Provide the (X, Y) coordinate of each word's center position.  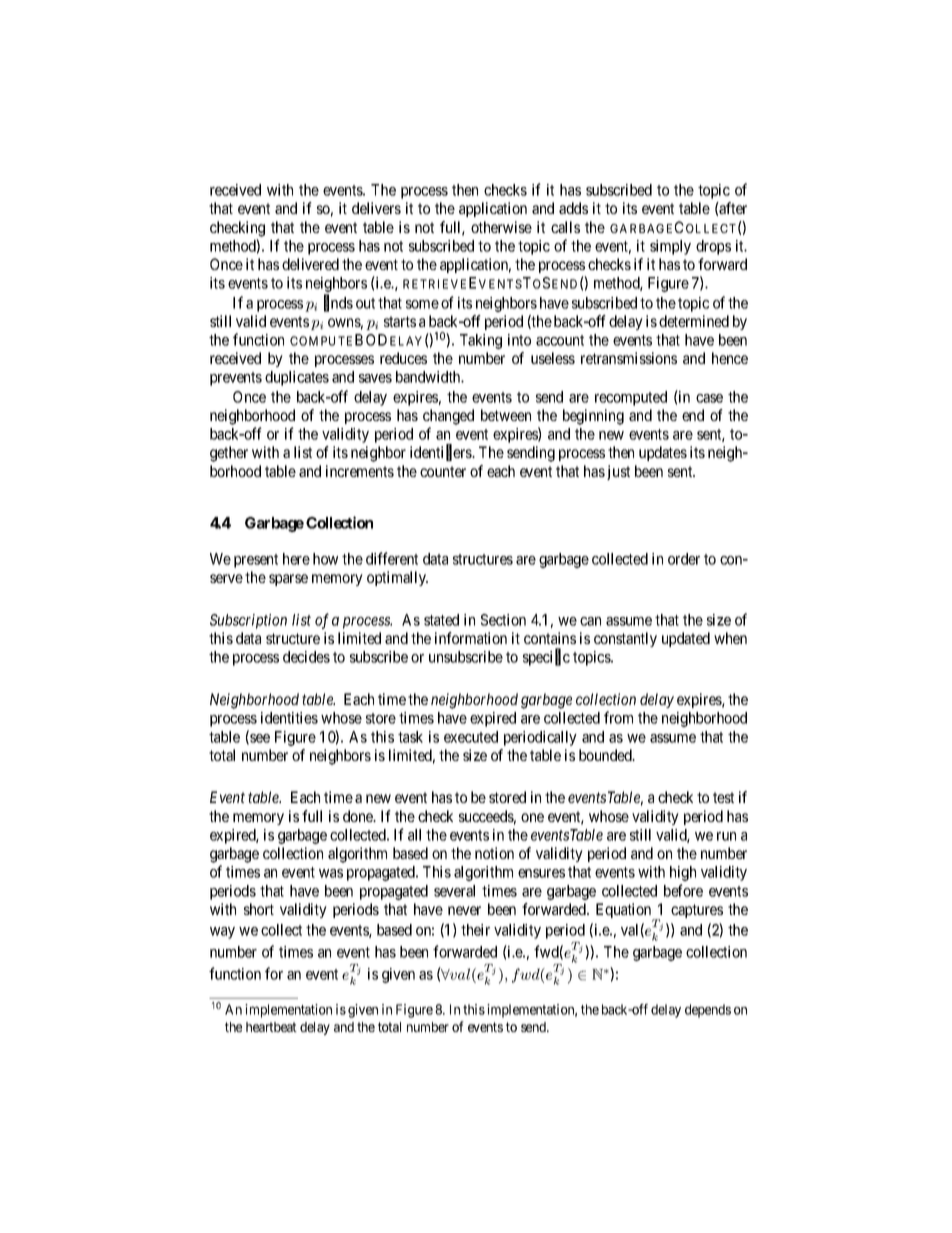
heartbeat (271, 1027)
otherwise (501, 227)
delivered (310, 264)
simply (670, 247)
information (471, 638)
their (475, 930)
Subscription (248, 621)
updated (686, 639)
